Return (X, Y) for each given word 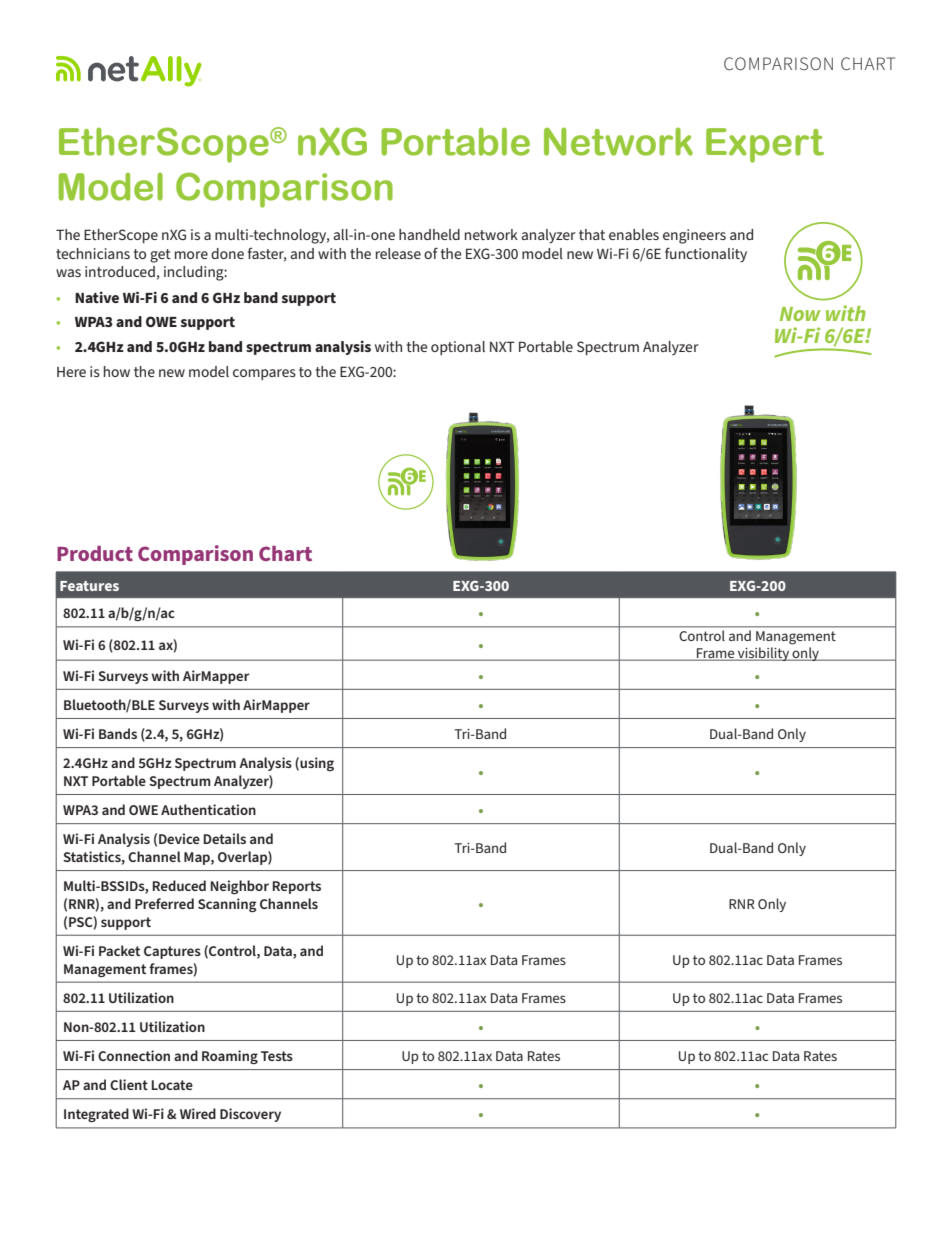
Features (89, 586)
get (160, 256)
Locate (172, 1085)
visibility (764, 654)
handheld (429, 234)
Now (800, 314)
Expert (765, 145)
